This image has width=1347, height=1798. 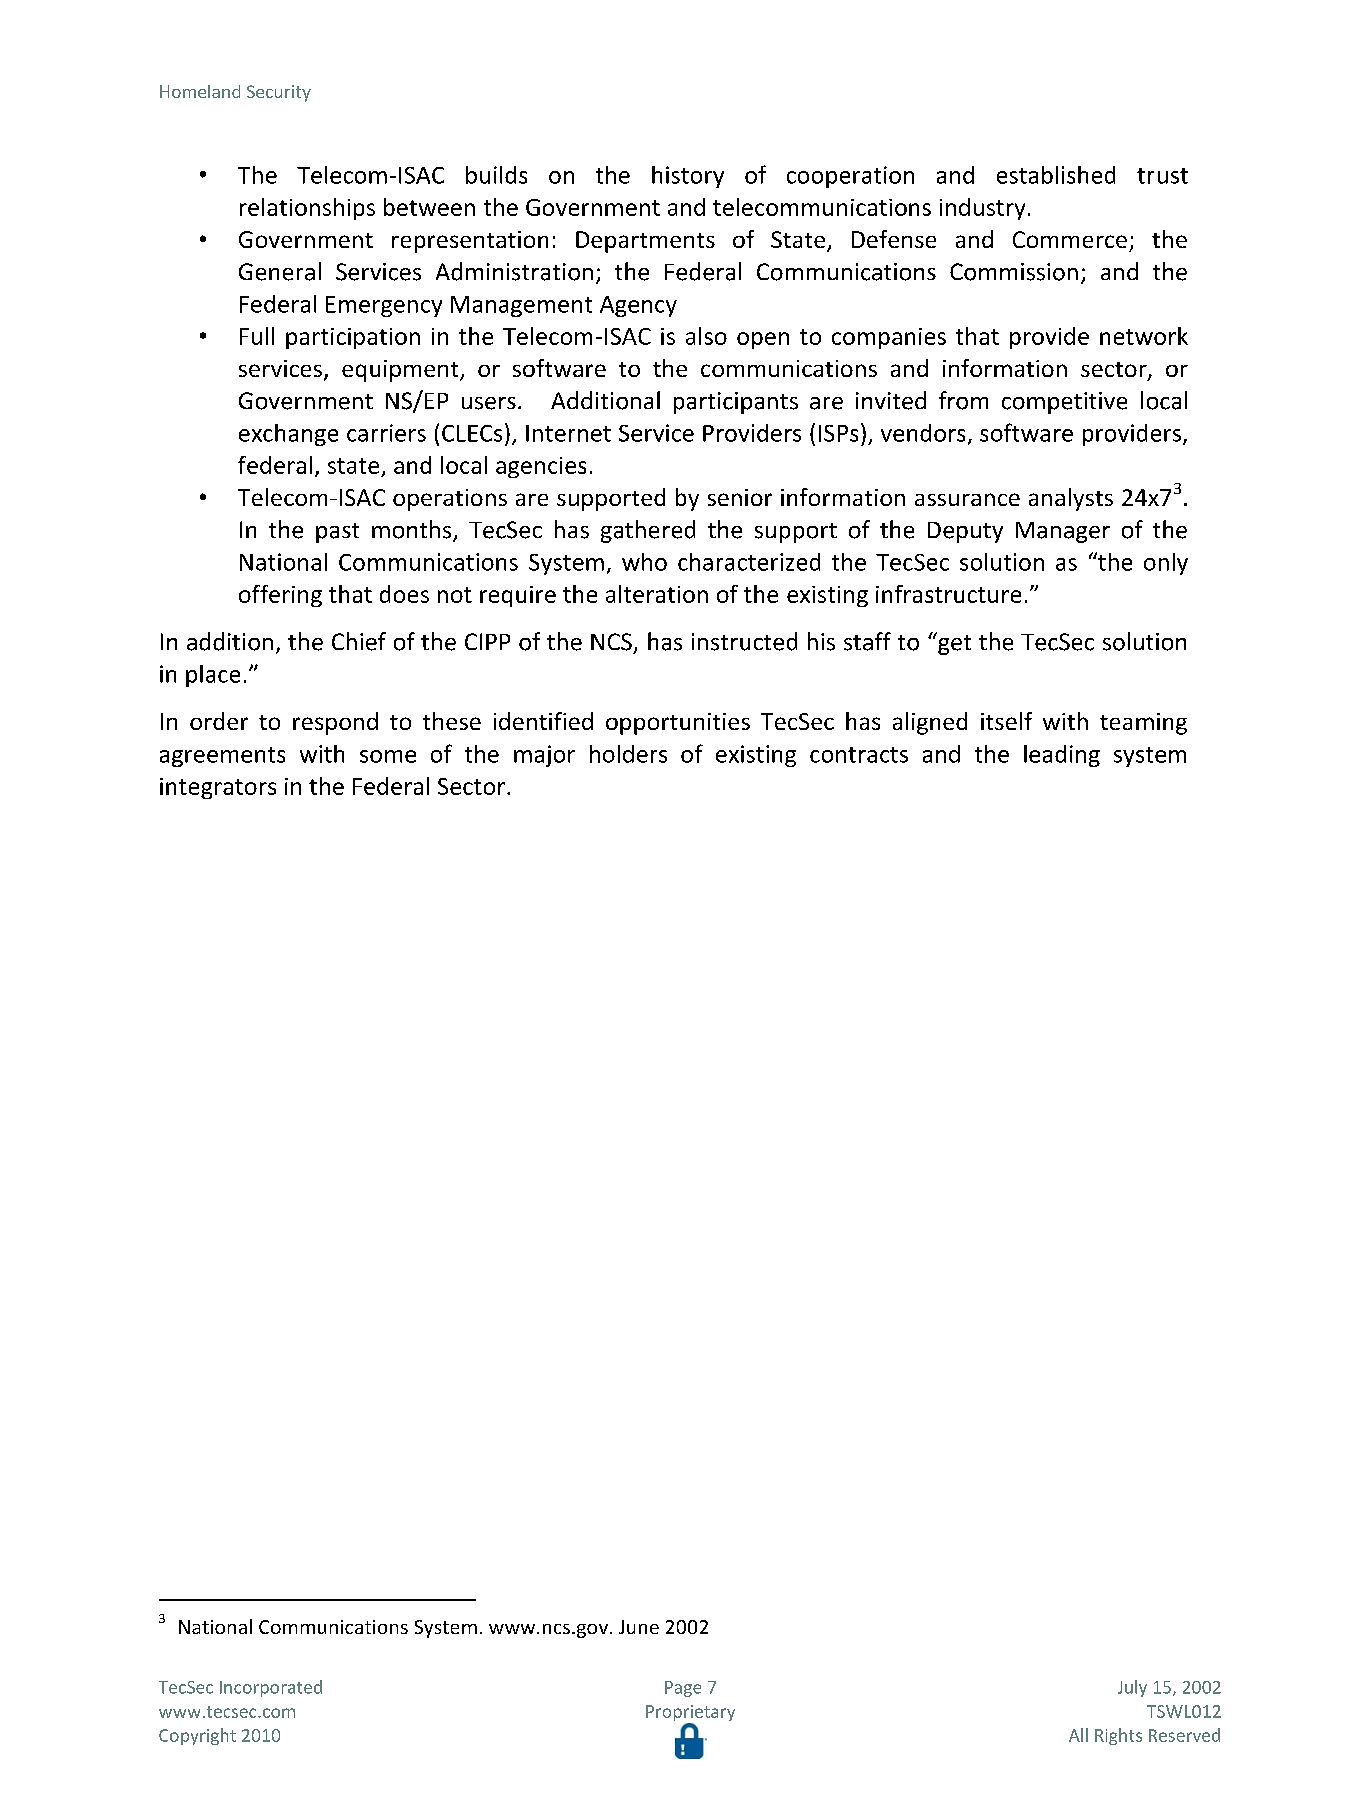 What do you see at coordinates (337, 533) in the image?
I see `past` at bounding box center [337, 533].
